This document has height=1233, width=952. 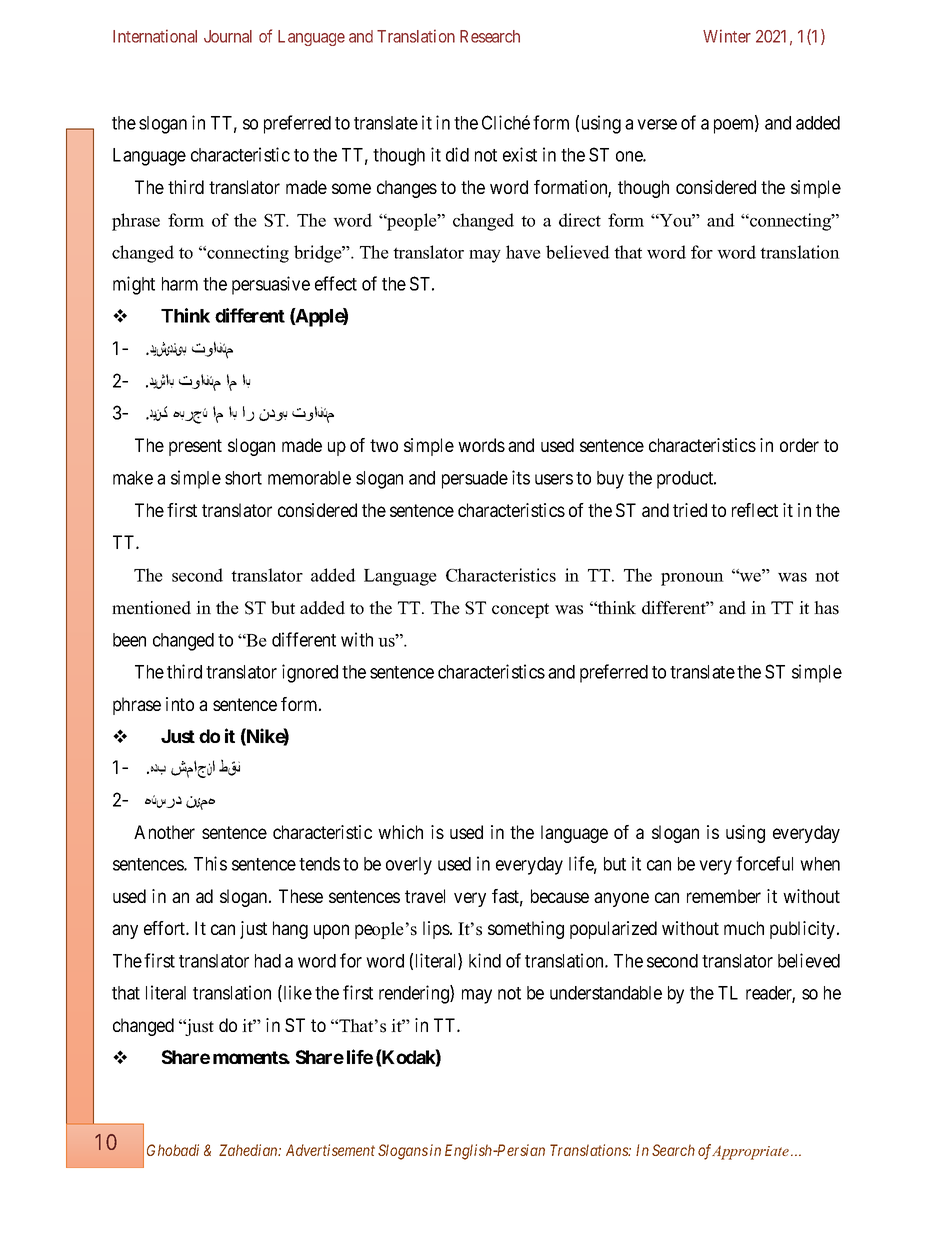 What do you see at coordinates (457, 154) in the document?
I see `did` at bounding box center [457, 154].
